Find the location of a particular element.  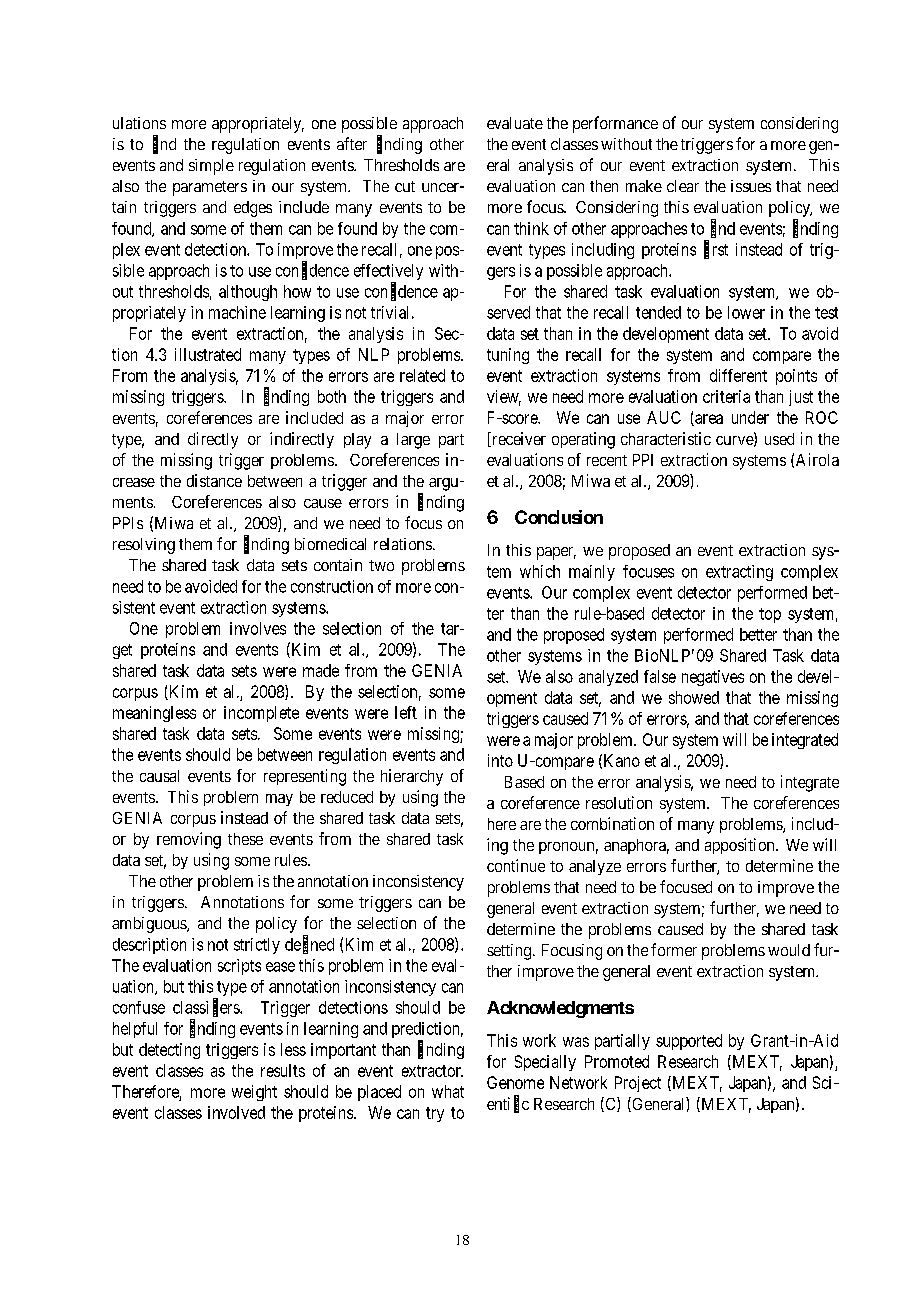

weight is located at coordinates (254, 1093).
